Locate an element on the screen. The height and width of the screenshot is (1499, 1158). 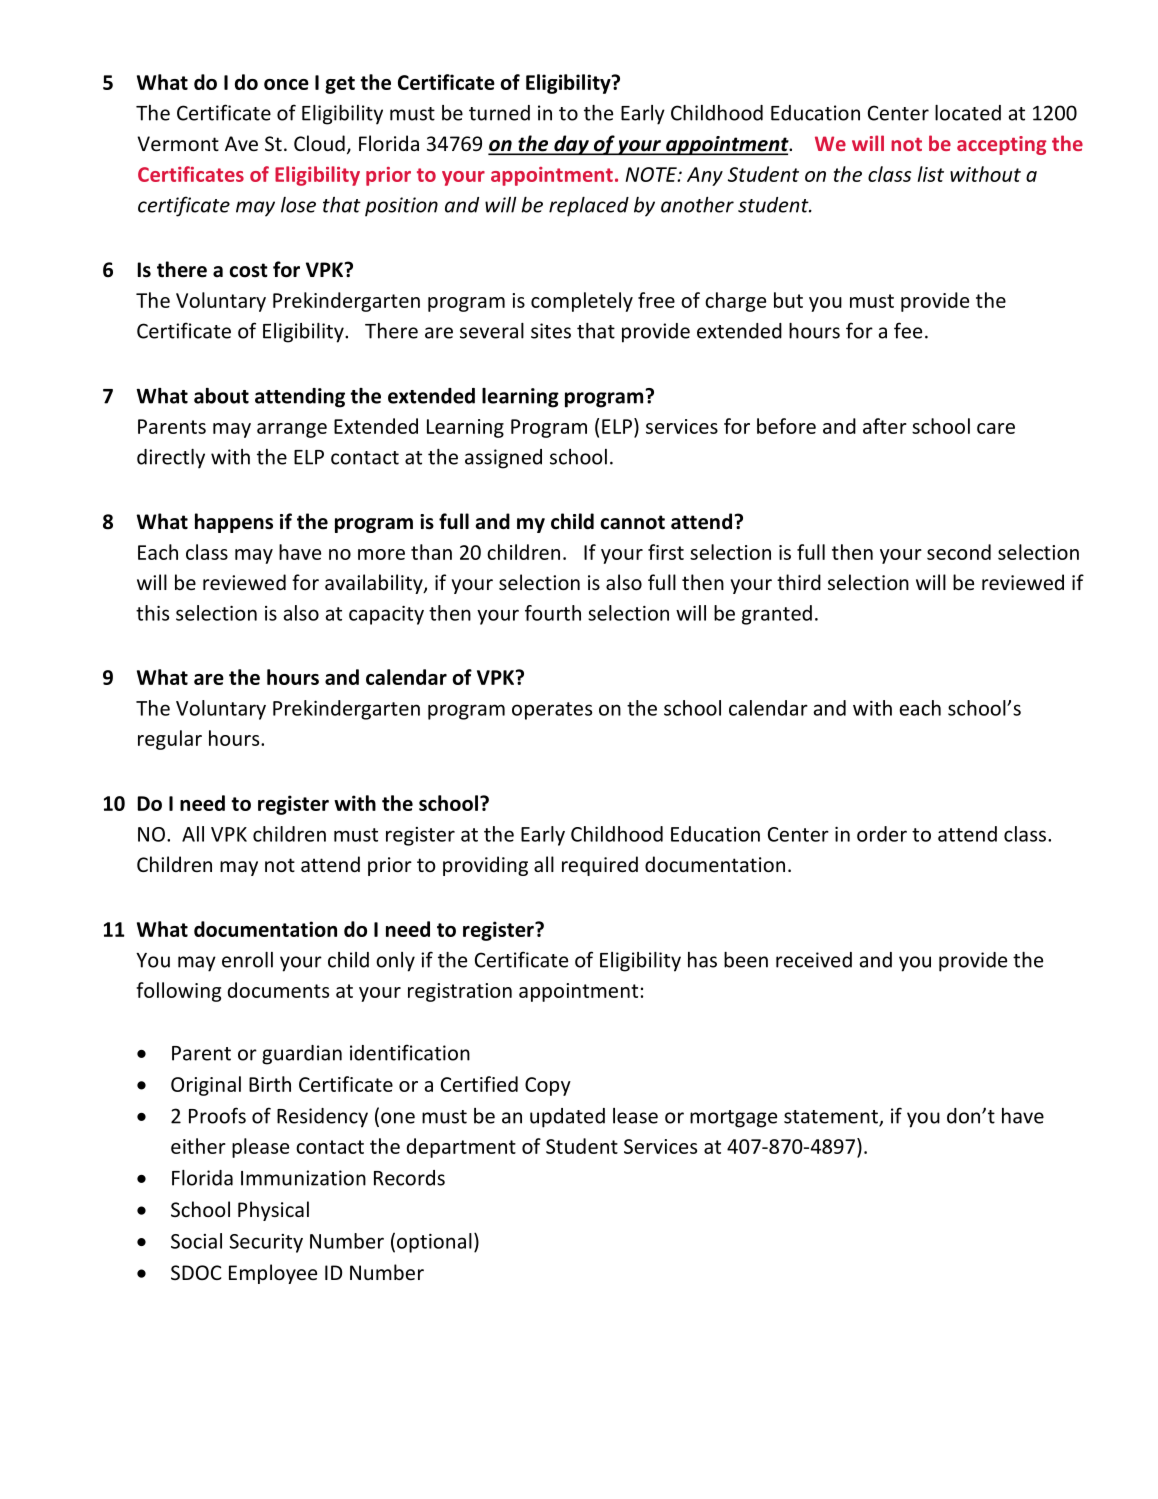
statement is located at coordinates (832, 1118).
